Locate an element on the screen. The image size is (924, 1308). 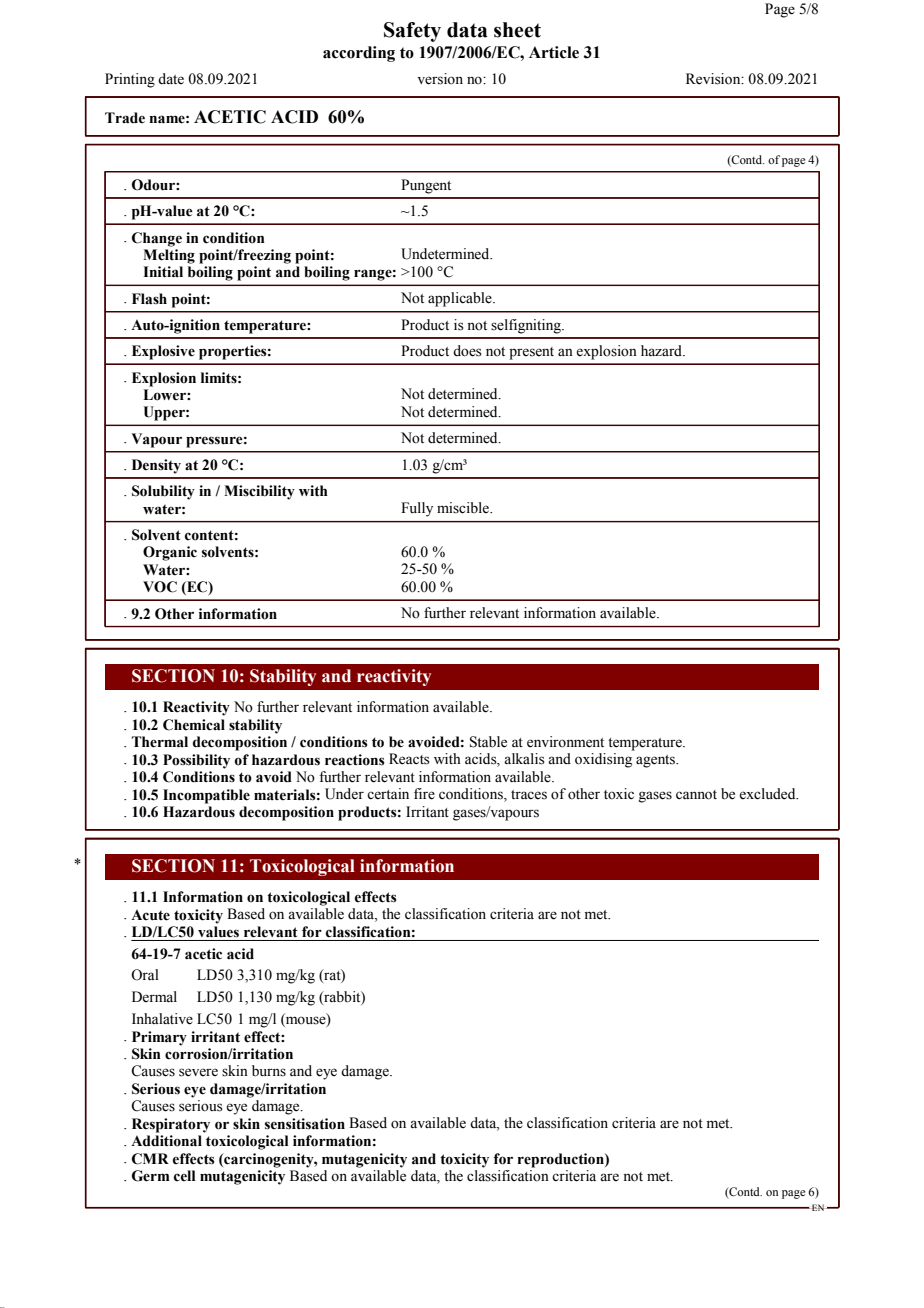
cannot is located at coordinates (696, 795).
